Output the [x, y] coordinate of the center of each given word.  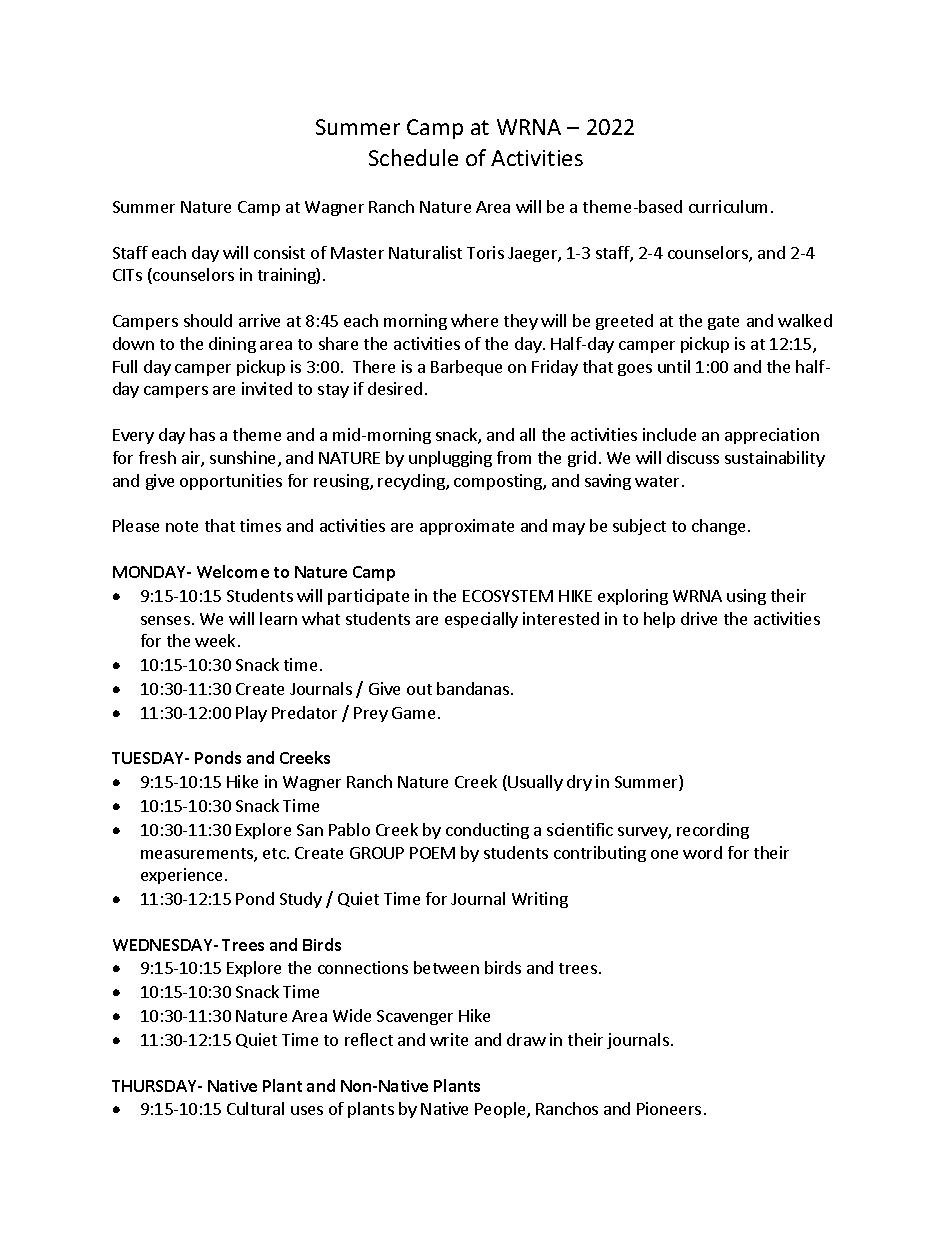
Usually [535, 783]
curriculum [728, 206]
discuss [693, 457]
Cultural [255, 1108]
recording [713, 831]
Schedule [413, 157]
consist [279, 252]
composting [499, 482]
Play [251, 714]
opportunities [231, 482]
